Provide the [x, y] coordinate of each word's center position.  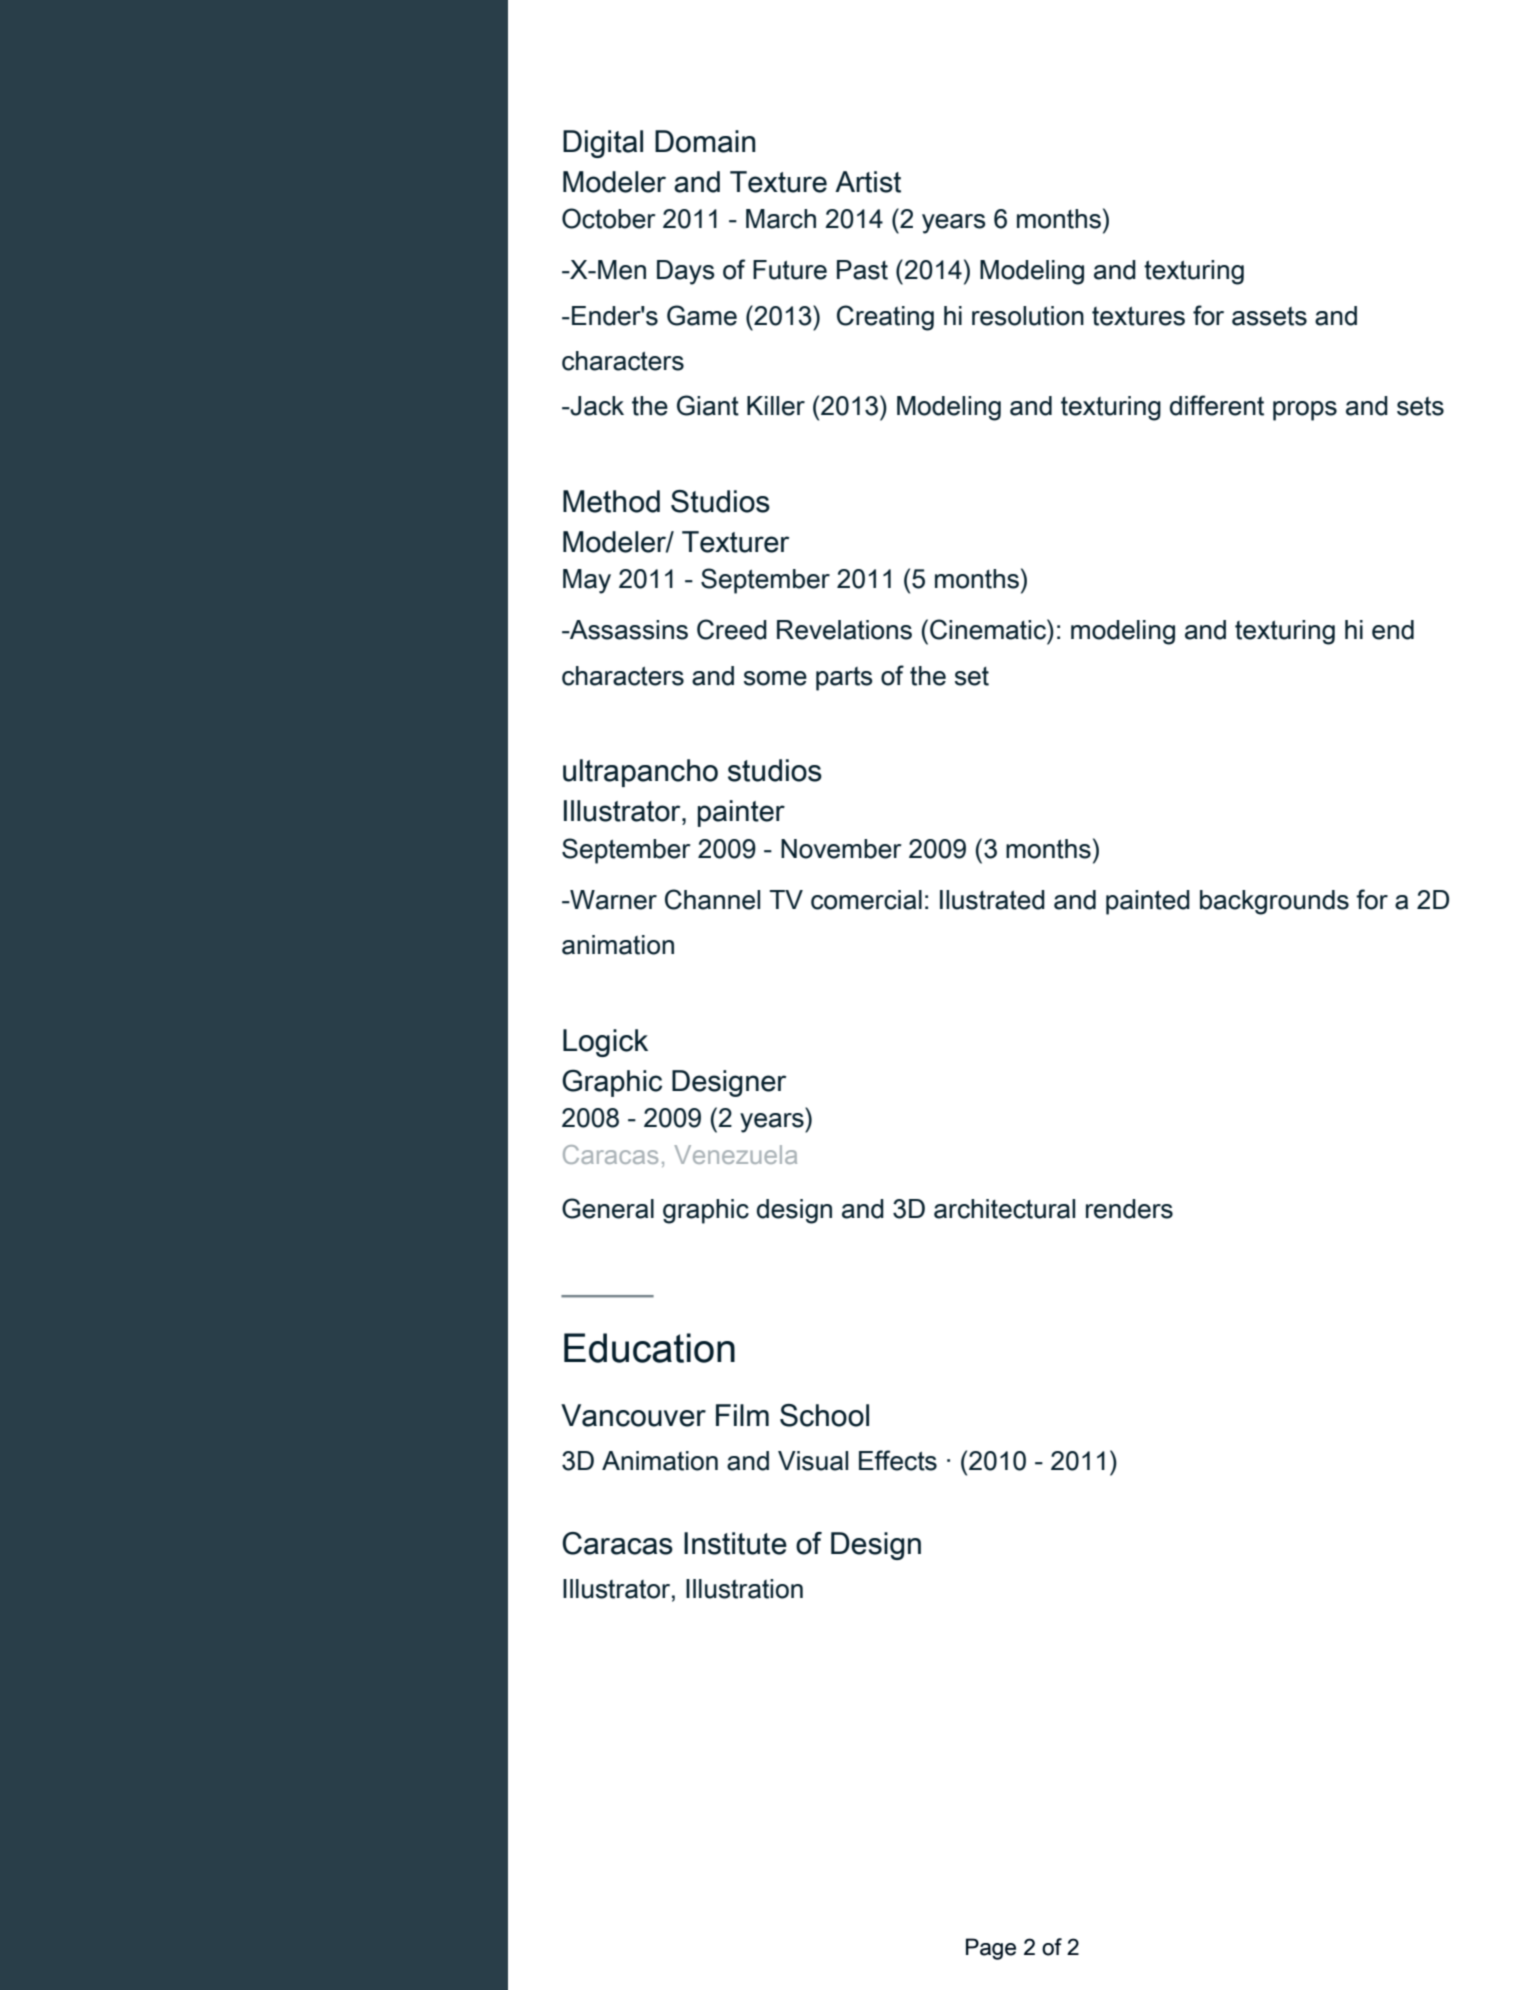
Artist [868, 182]
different [1217, 405]
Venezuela [735, 1154]
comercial [866, 900]
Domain [705, 141]
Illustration [744, 1589]
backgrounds [1274, 902]
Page [991, 1949]
